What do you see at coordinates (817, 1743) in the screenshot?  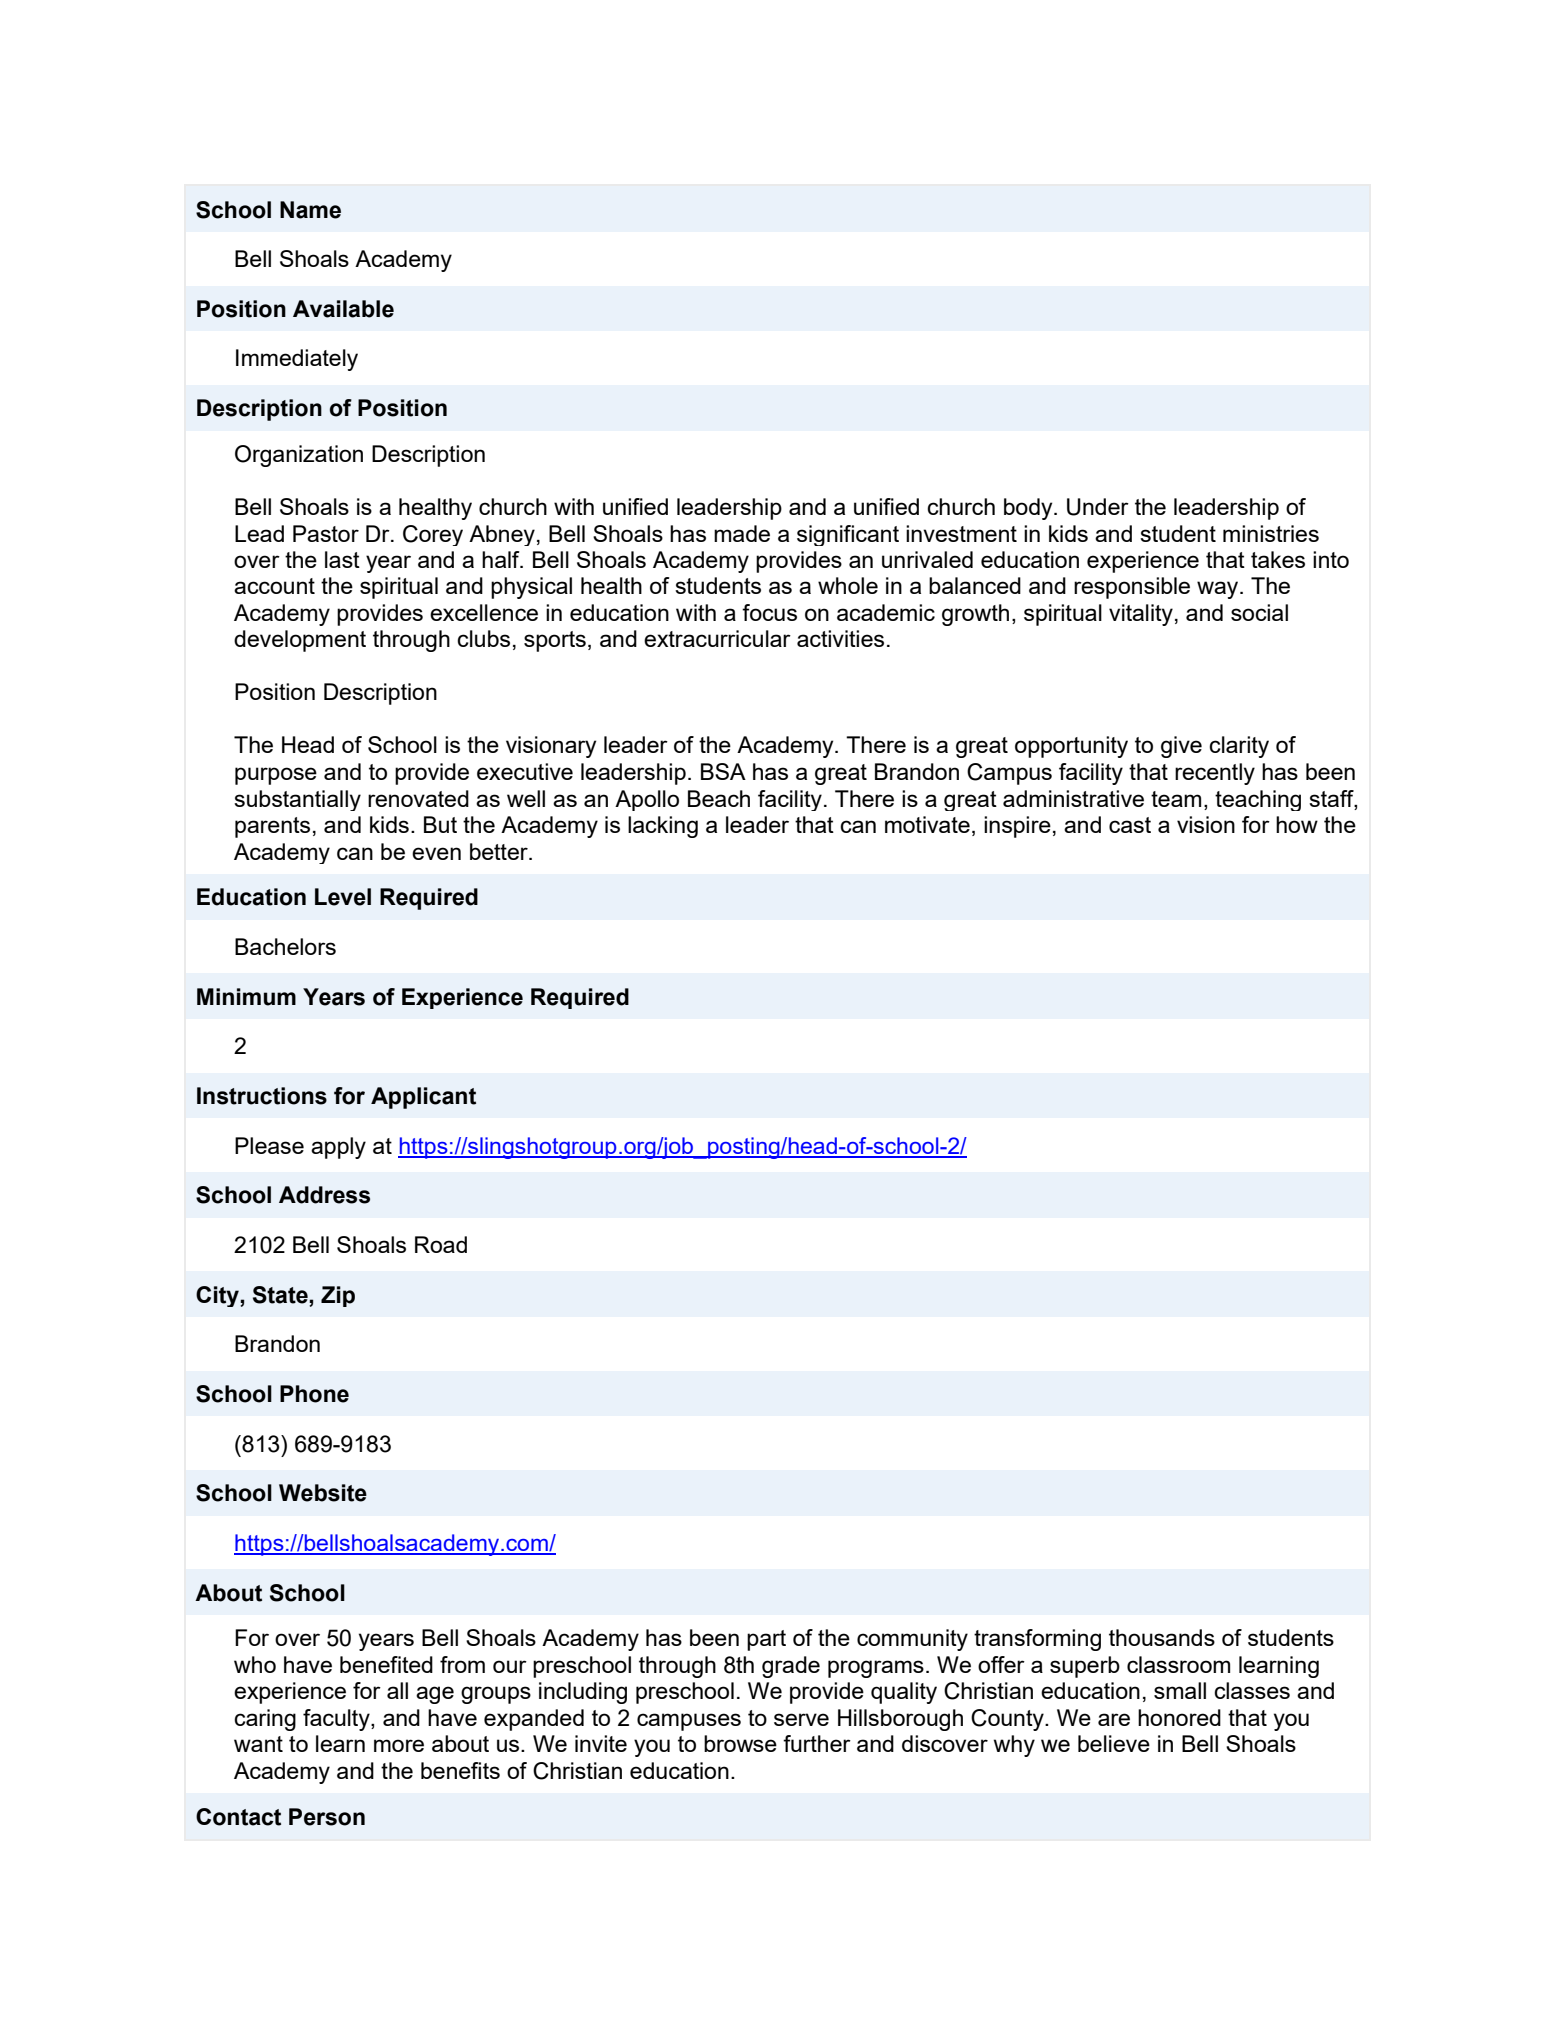 I see `further` at bounding box center [817, 1743].
